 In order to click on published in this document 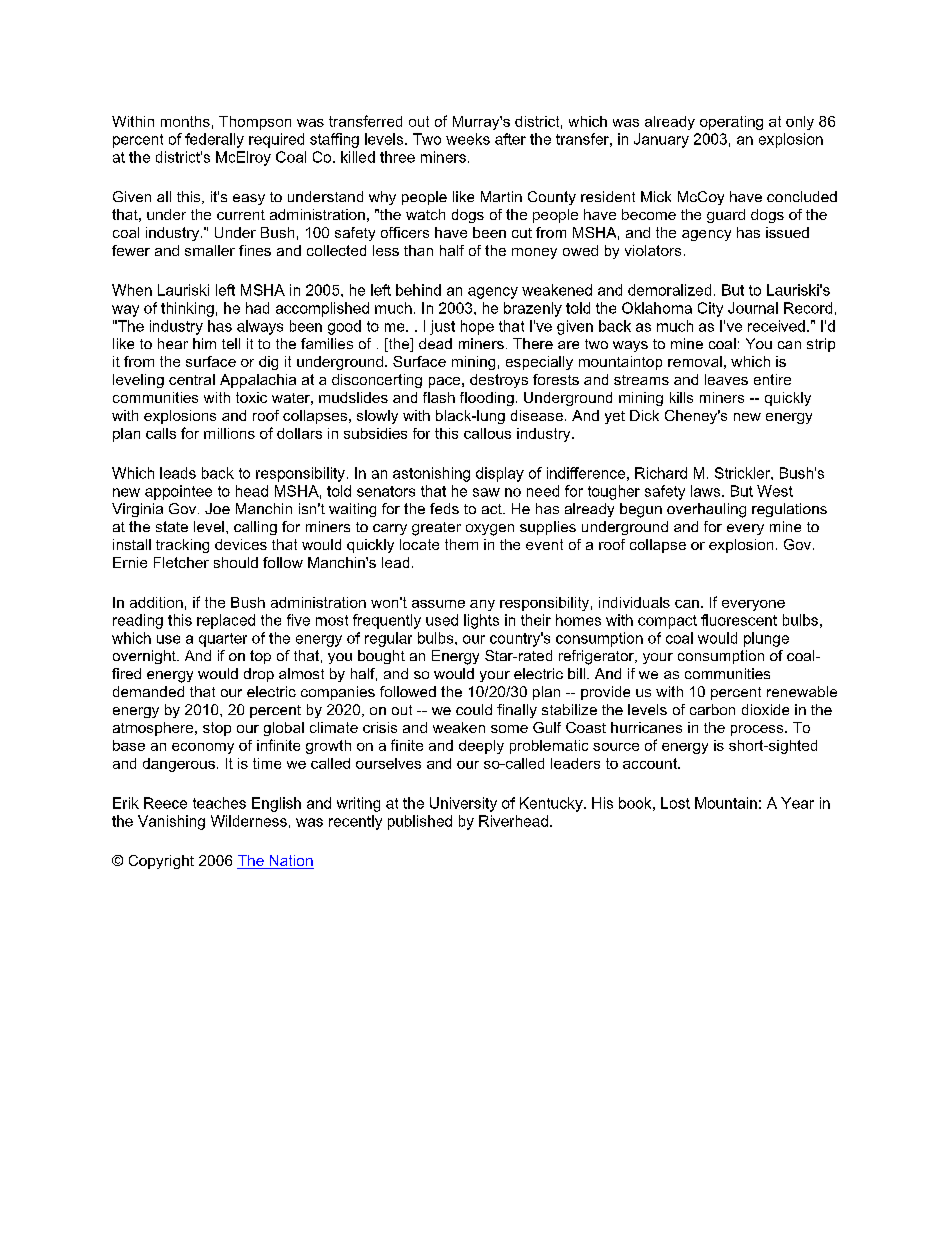, I will do `click(420, 822)`.
